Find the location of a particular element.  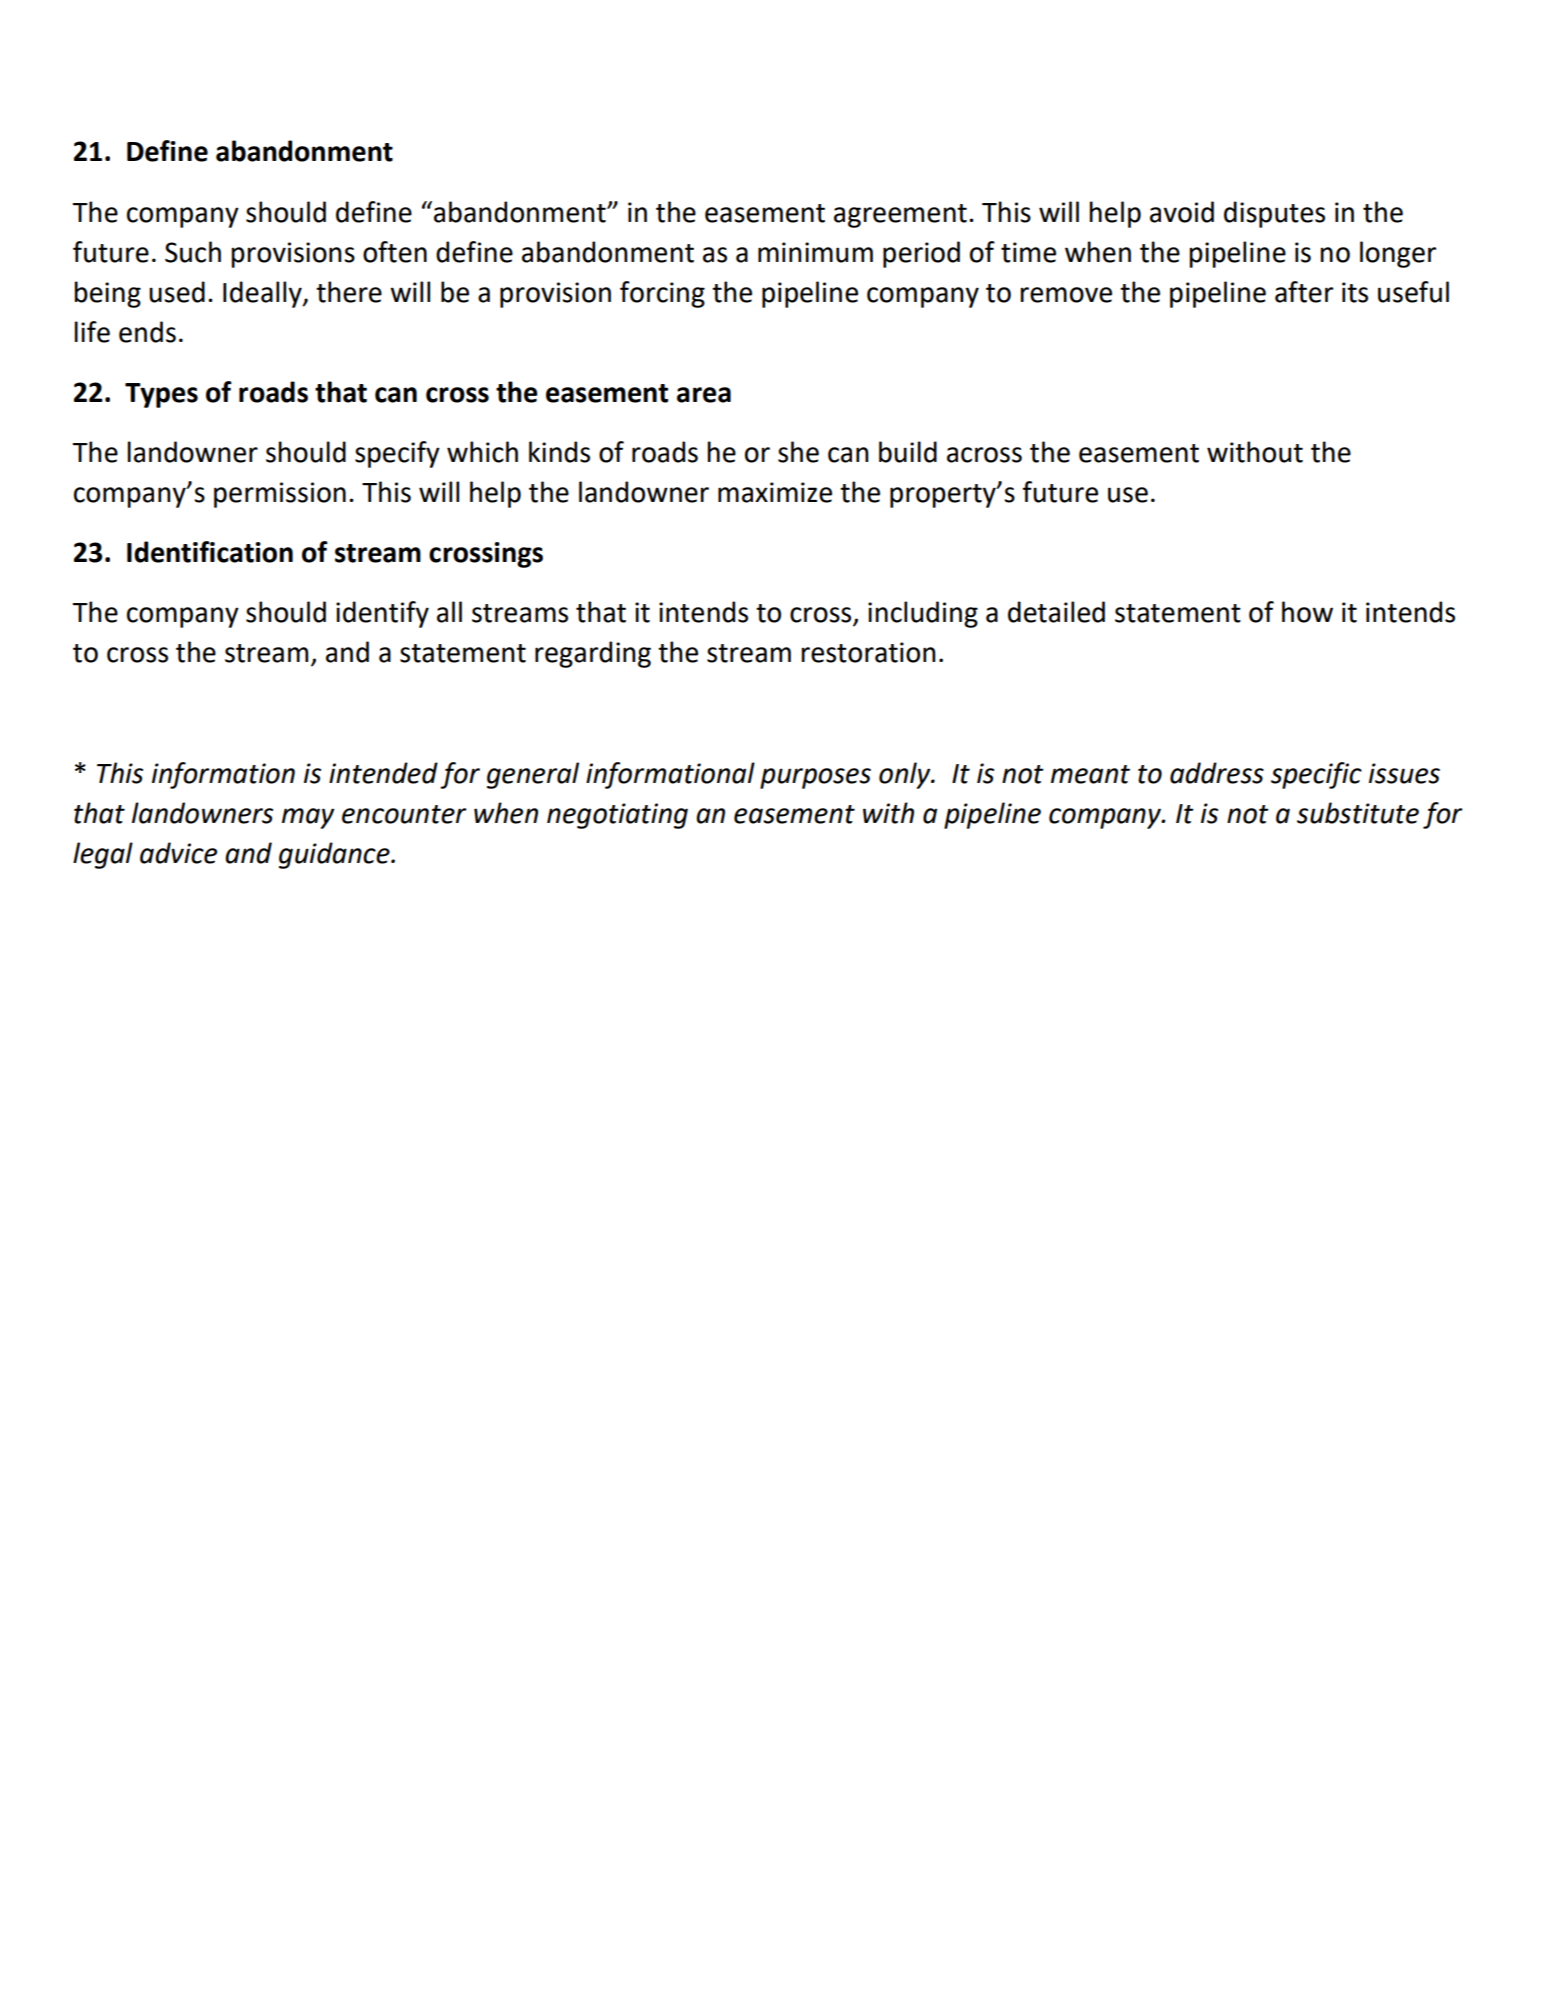

negotiating is located at coordinates (617, 816).
